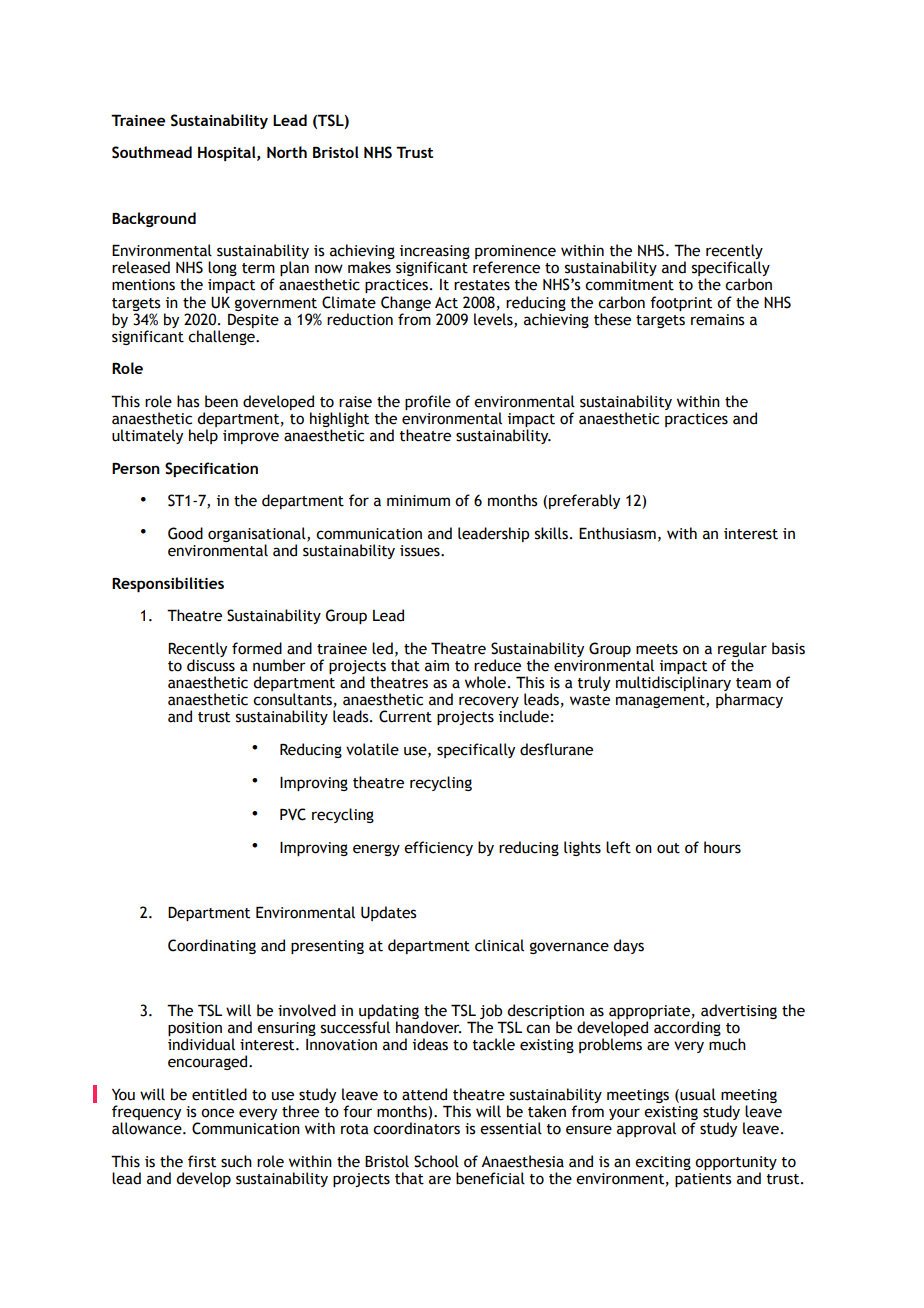 Image resolution: width=924 pixels, height=1308 pixels. What do you see at coordinates (629, 285) in the page?
I see `commitment` at bounding box center [629, 285].
